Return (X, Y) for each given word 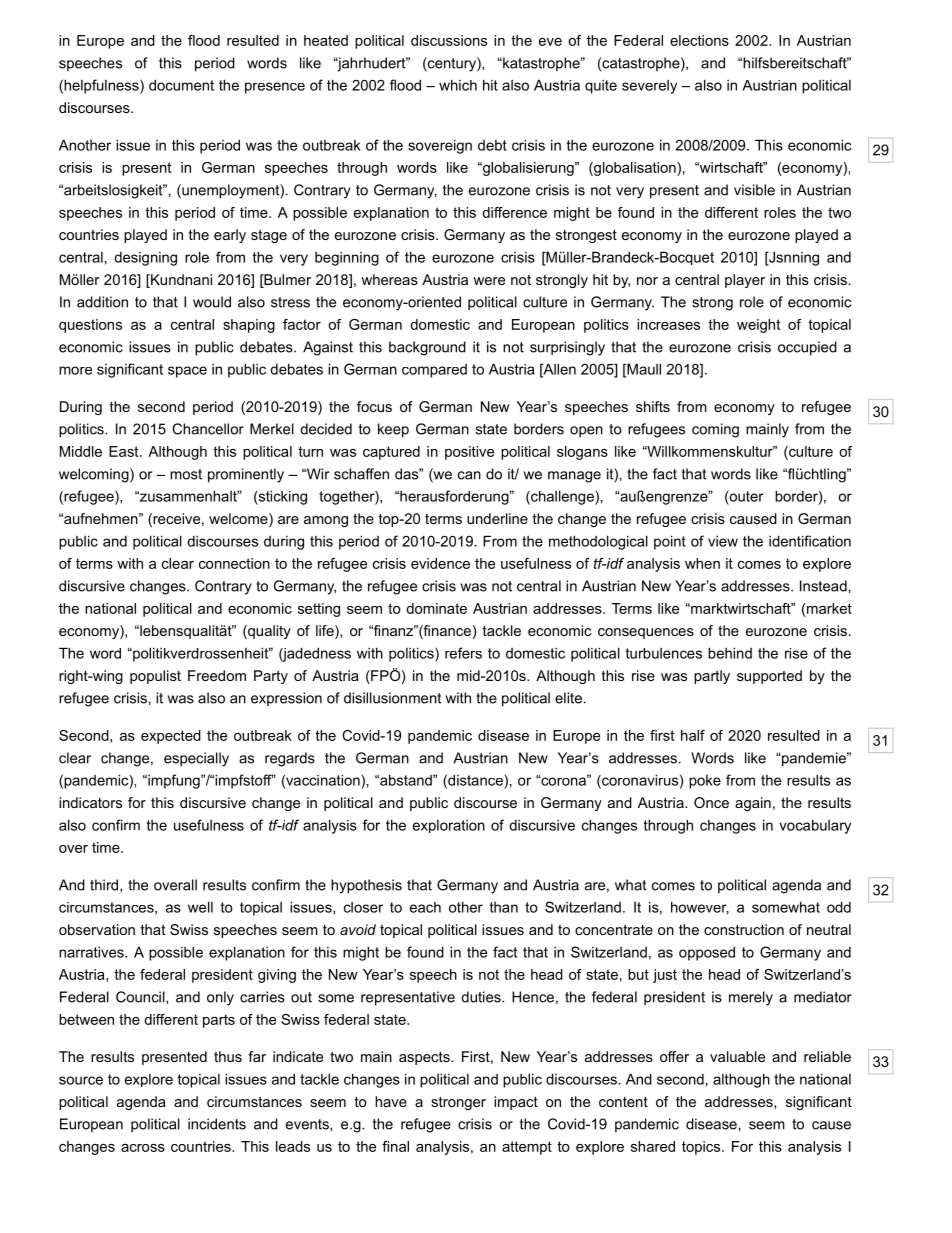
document (181, 85)
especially (196, 759)
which (458, 85)
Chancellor (208, 429)
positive (469, 453)
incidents (217, 1124)
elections (699, 40)
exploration (449, 826)
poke (705, 782)
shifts (653, 406)
